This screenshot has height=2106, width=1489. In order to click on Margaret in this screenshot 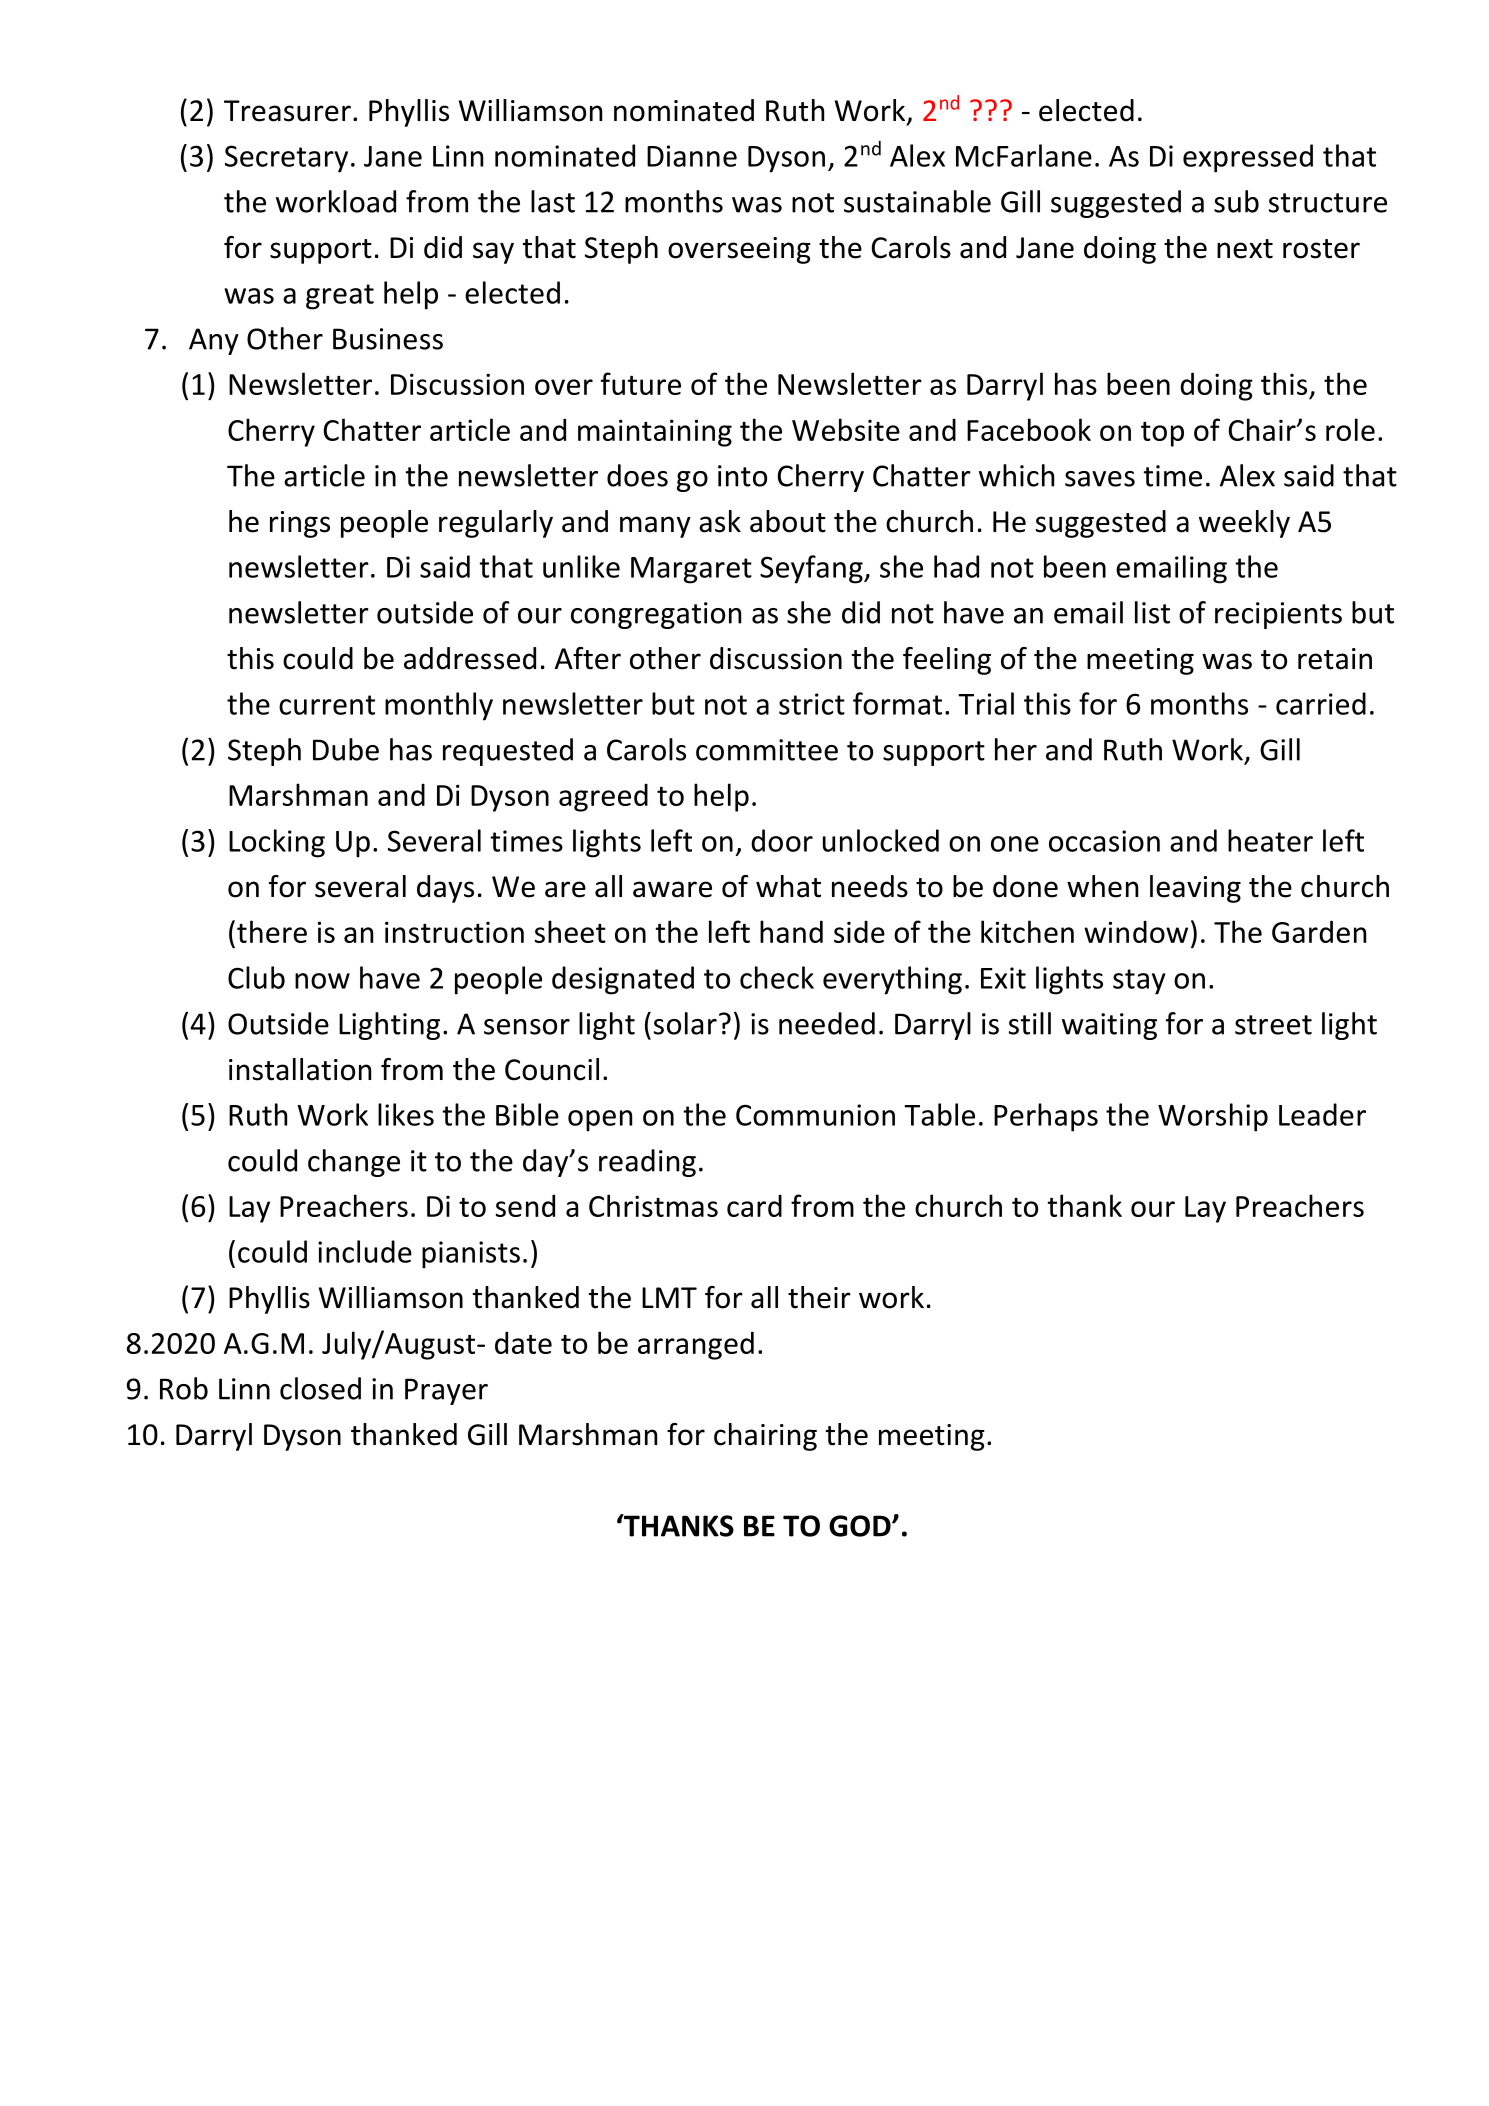, I will do `click(691, 570)`.
